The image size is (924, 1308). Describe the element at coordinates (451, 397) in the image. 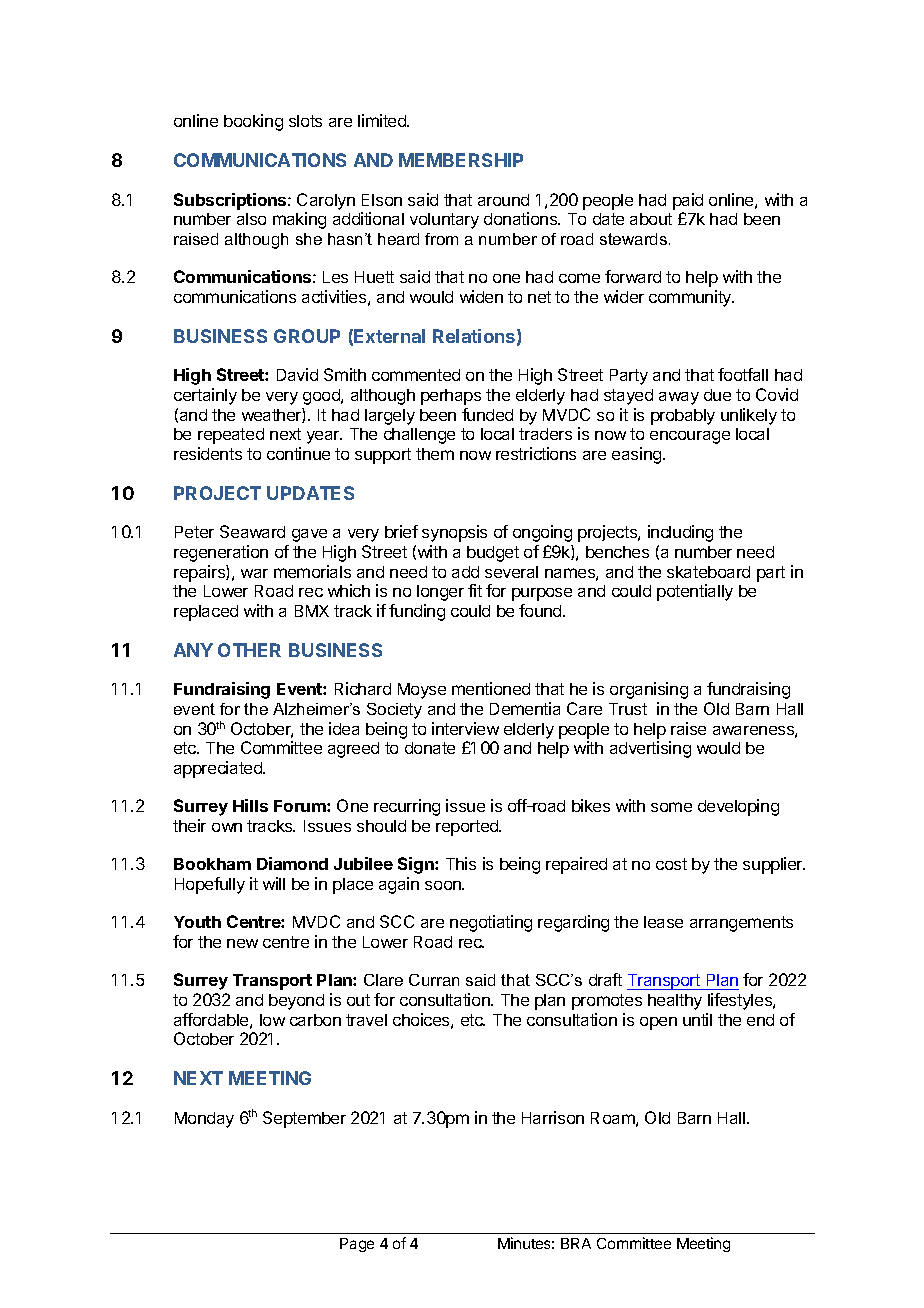

I see `perhaps` at that location.
